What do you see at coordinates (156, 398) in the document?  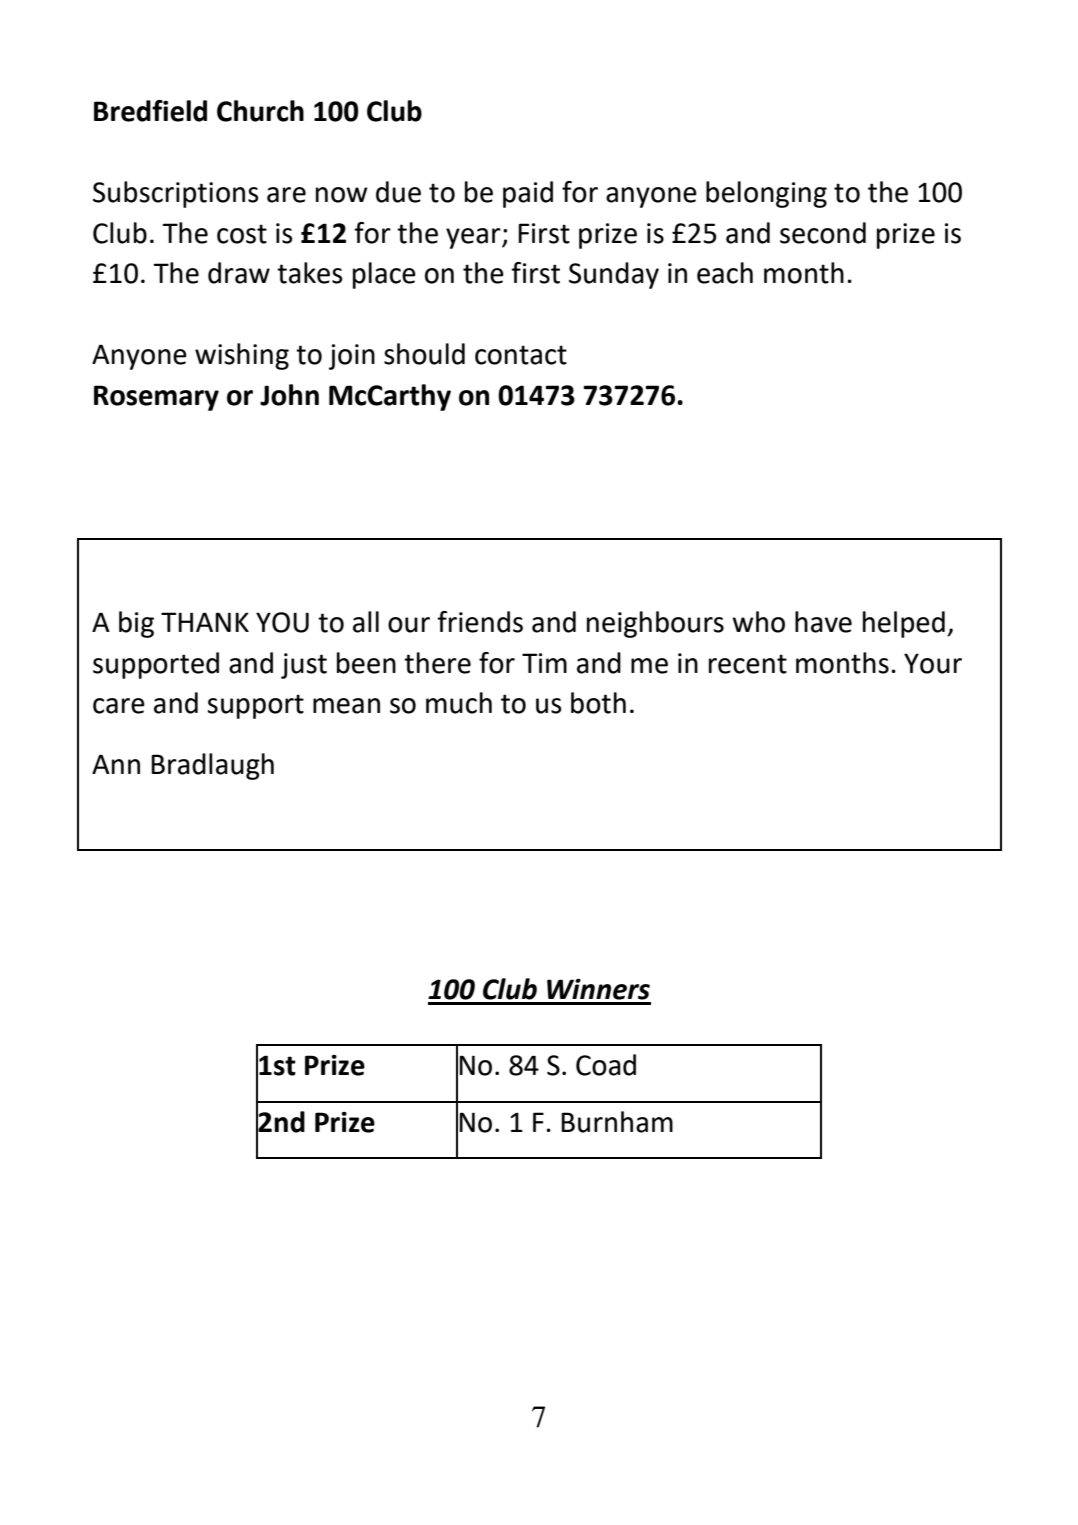 I see `Rosemary` at bounding box center [156, 398].
